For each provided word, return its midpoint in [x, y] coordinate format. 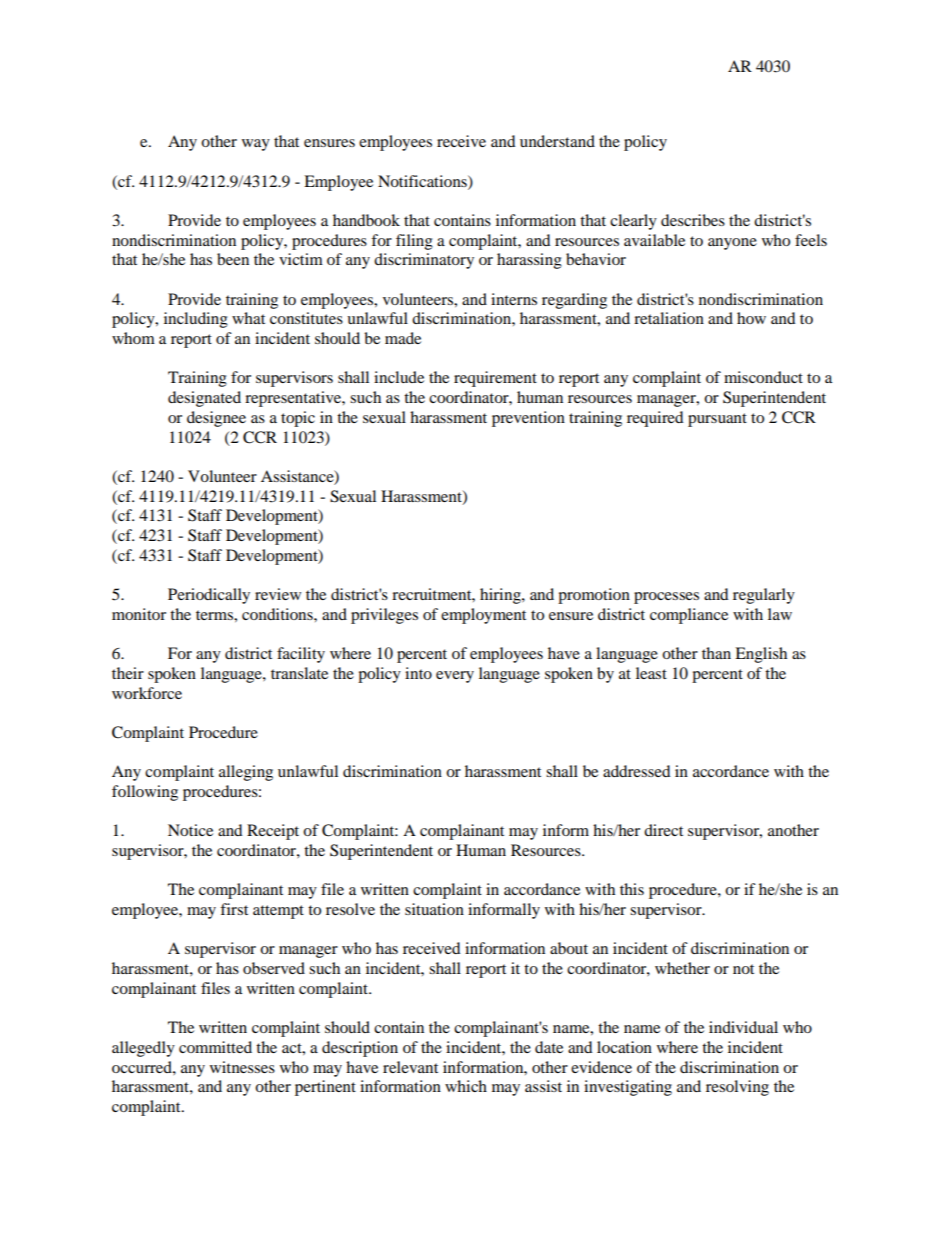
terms [215, 615]
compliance [689, 616]
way [256, 145]
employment [483, 616]
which [466, 1086]
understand [557, 141]
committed [215, 1047]
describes [693, 220]
